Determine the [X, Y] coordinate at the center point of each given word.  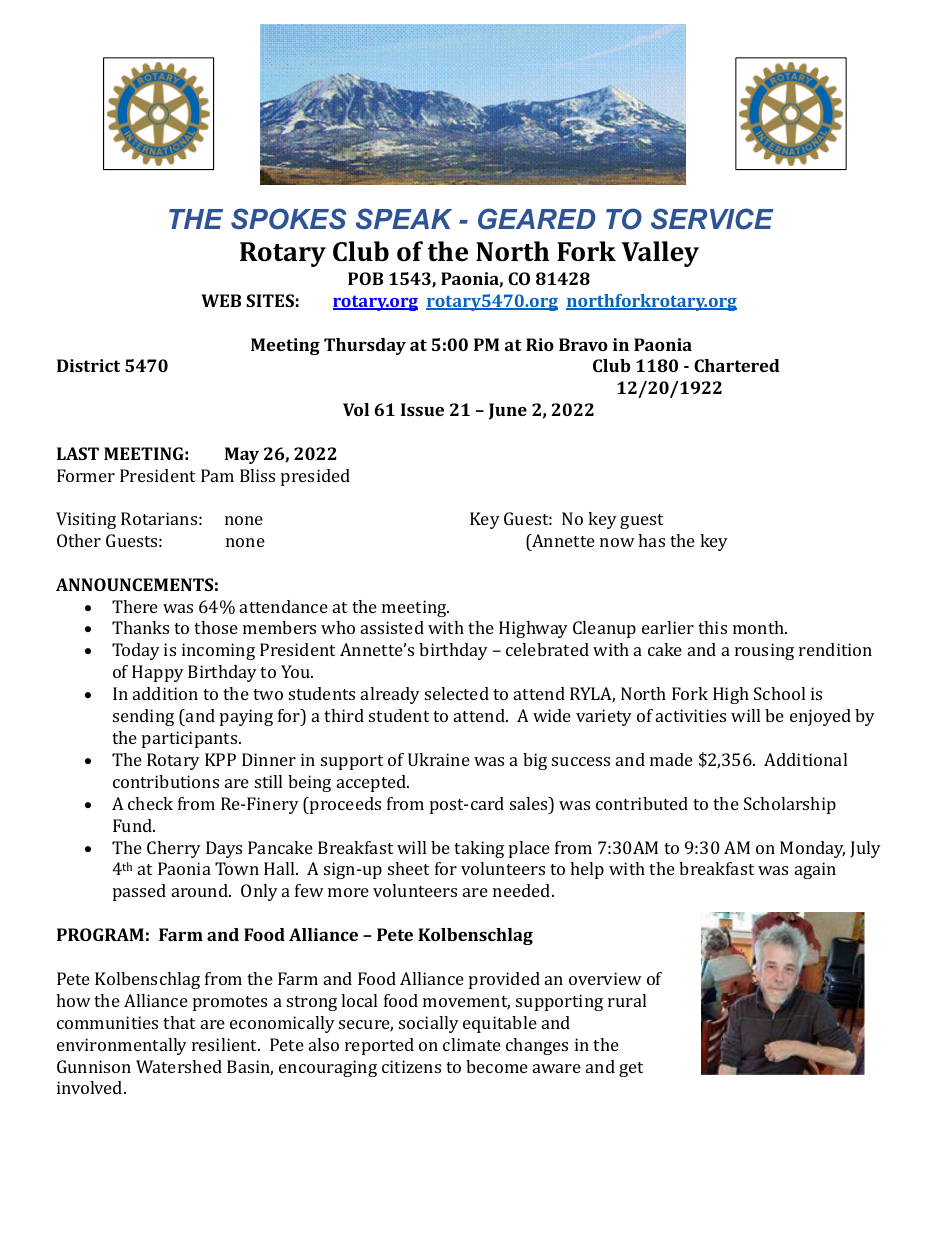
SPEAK [404, 219]
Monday [812, 849]
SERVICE [712, 219]
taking [479, 849]
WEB [221, 300]
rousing [764, 651]
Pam [217, 475]
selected [457, 693]
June [508, 411]
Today [136, 651]
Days [224, 849]
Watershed [179, 1066]
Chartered [737, 365]
